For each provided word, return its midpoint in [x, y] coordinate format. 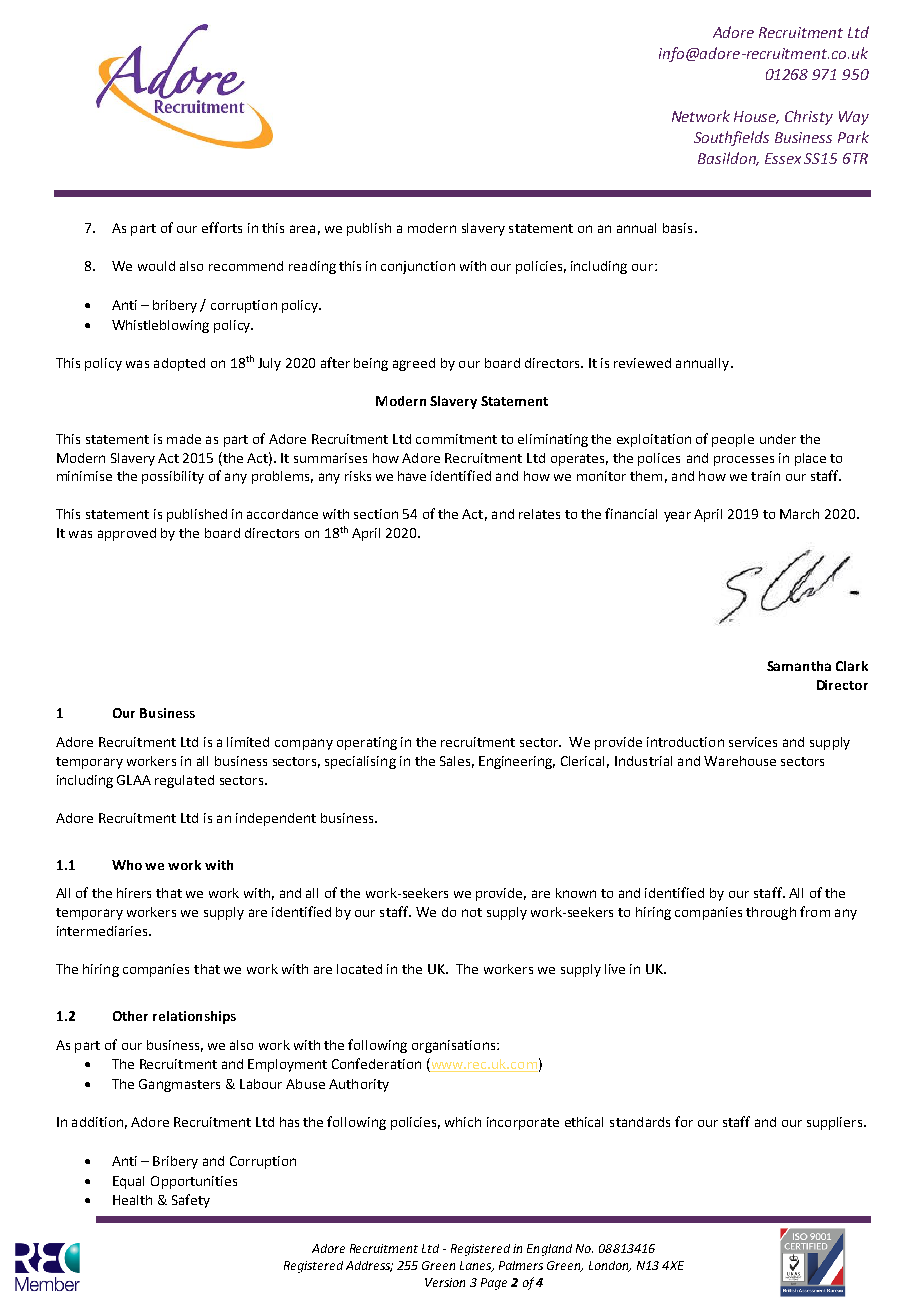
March [799, 514]
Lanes [477, 1266]
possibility [173, 477]
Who [127, 865]
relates [539, 514]
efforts [222, 227]
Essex [783, 158]
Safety [191, 1201]
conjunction [418, 267]
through [771, 913]
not [472, 912]
